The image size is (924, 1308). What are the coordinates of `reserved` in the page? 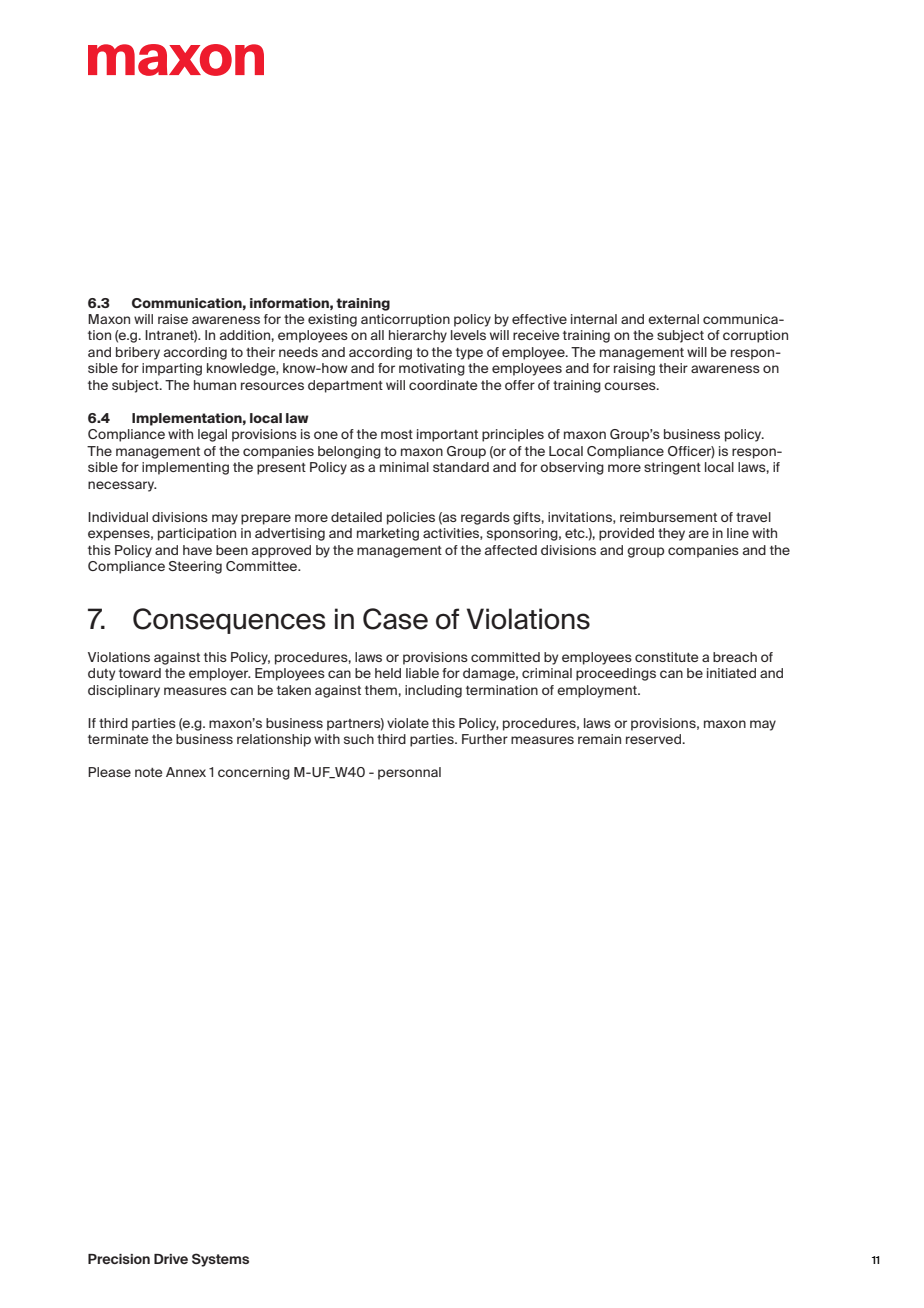 It's located at (654, 739).
